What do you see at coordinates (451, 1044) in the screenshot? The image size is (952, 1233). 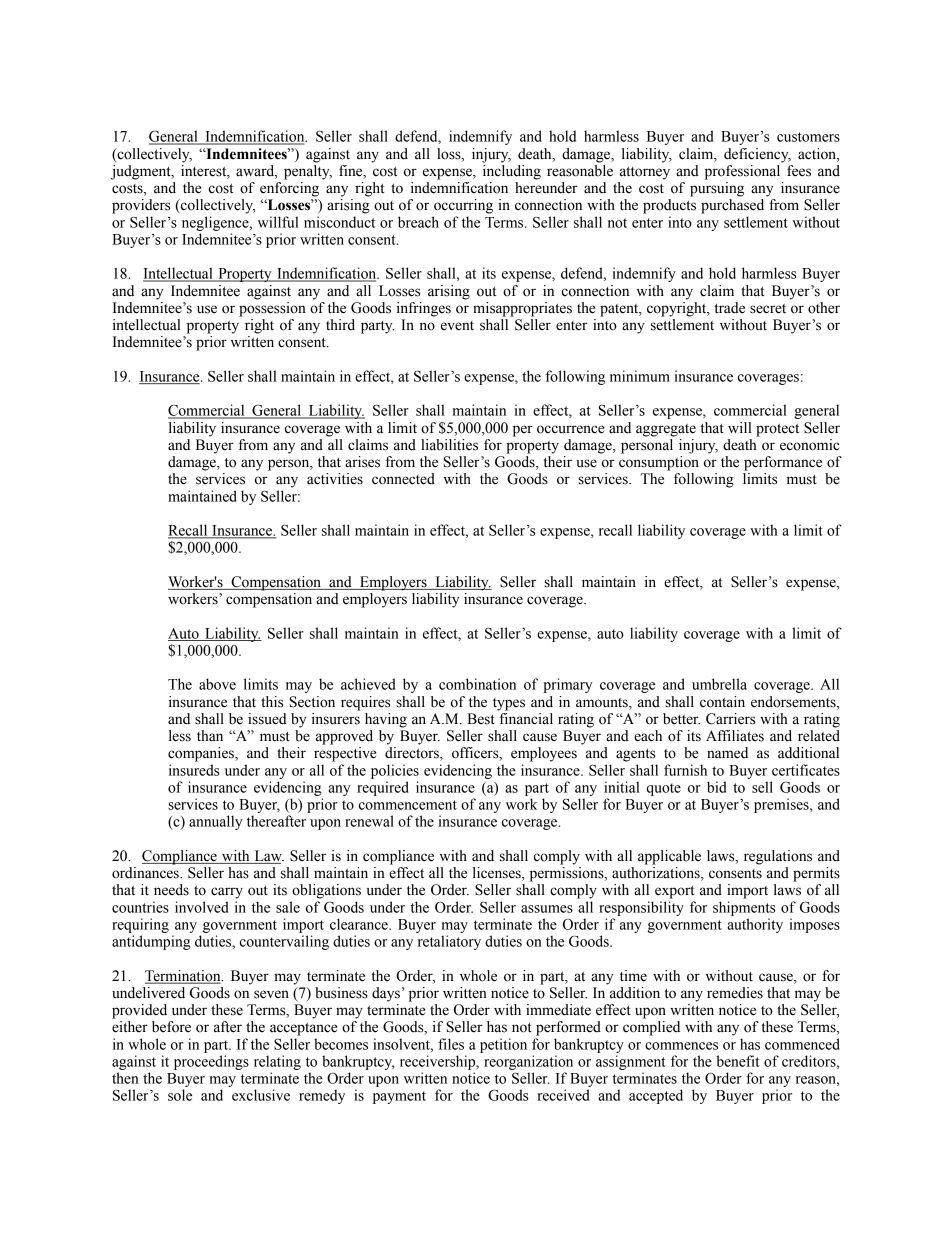 I see `files` at bounding box center [451, 1044].
